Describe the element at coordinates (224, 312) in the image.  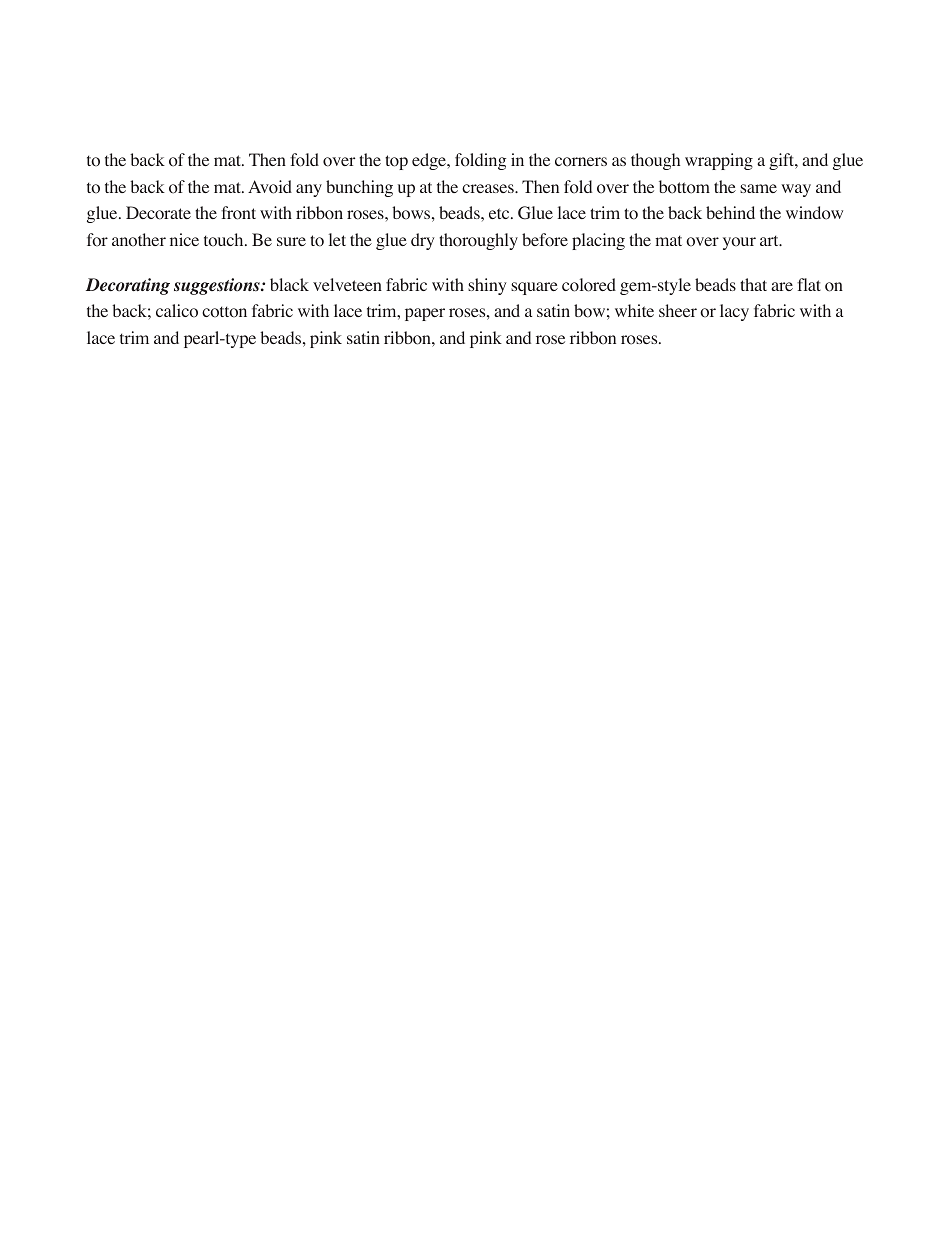
I see `cotton` at that location.
